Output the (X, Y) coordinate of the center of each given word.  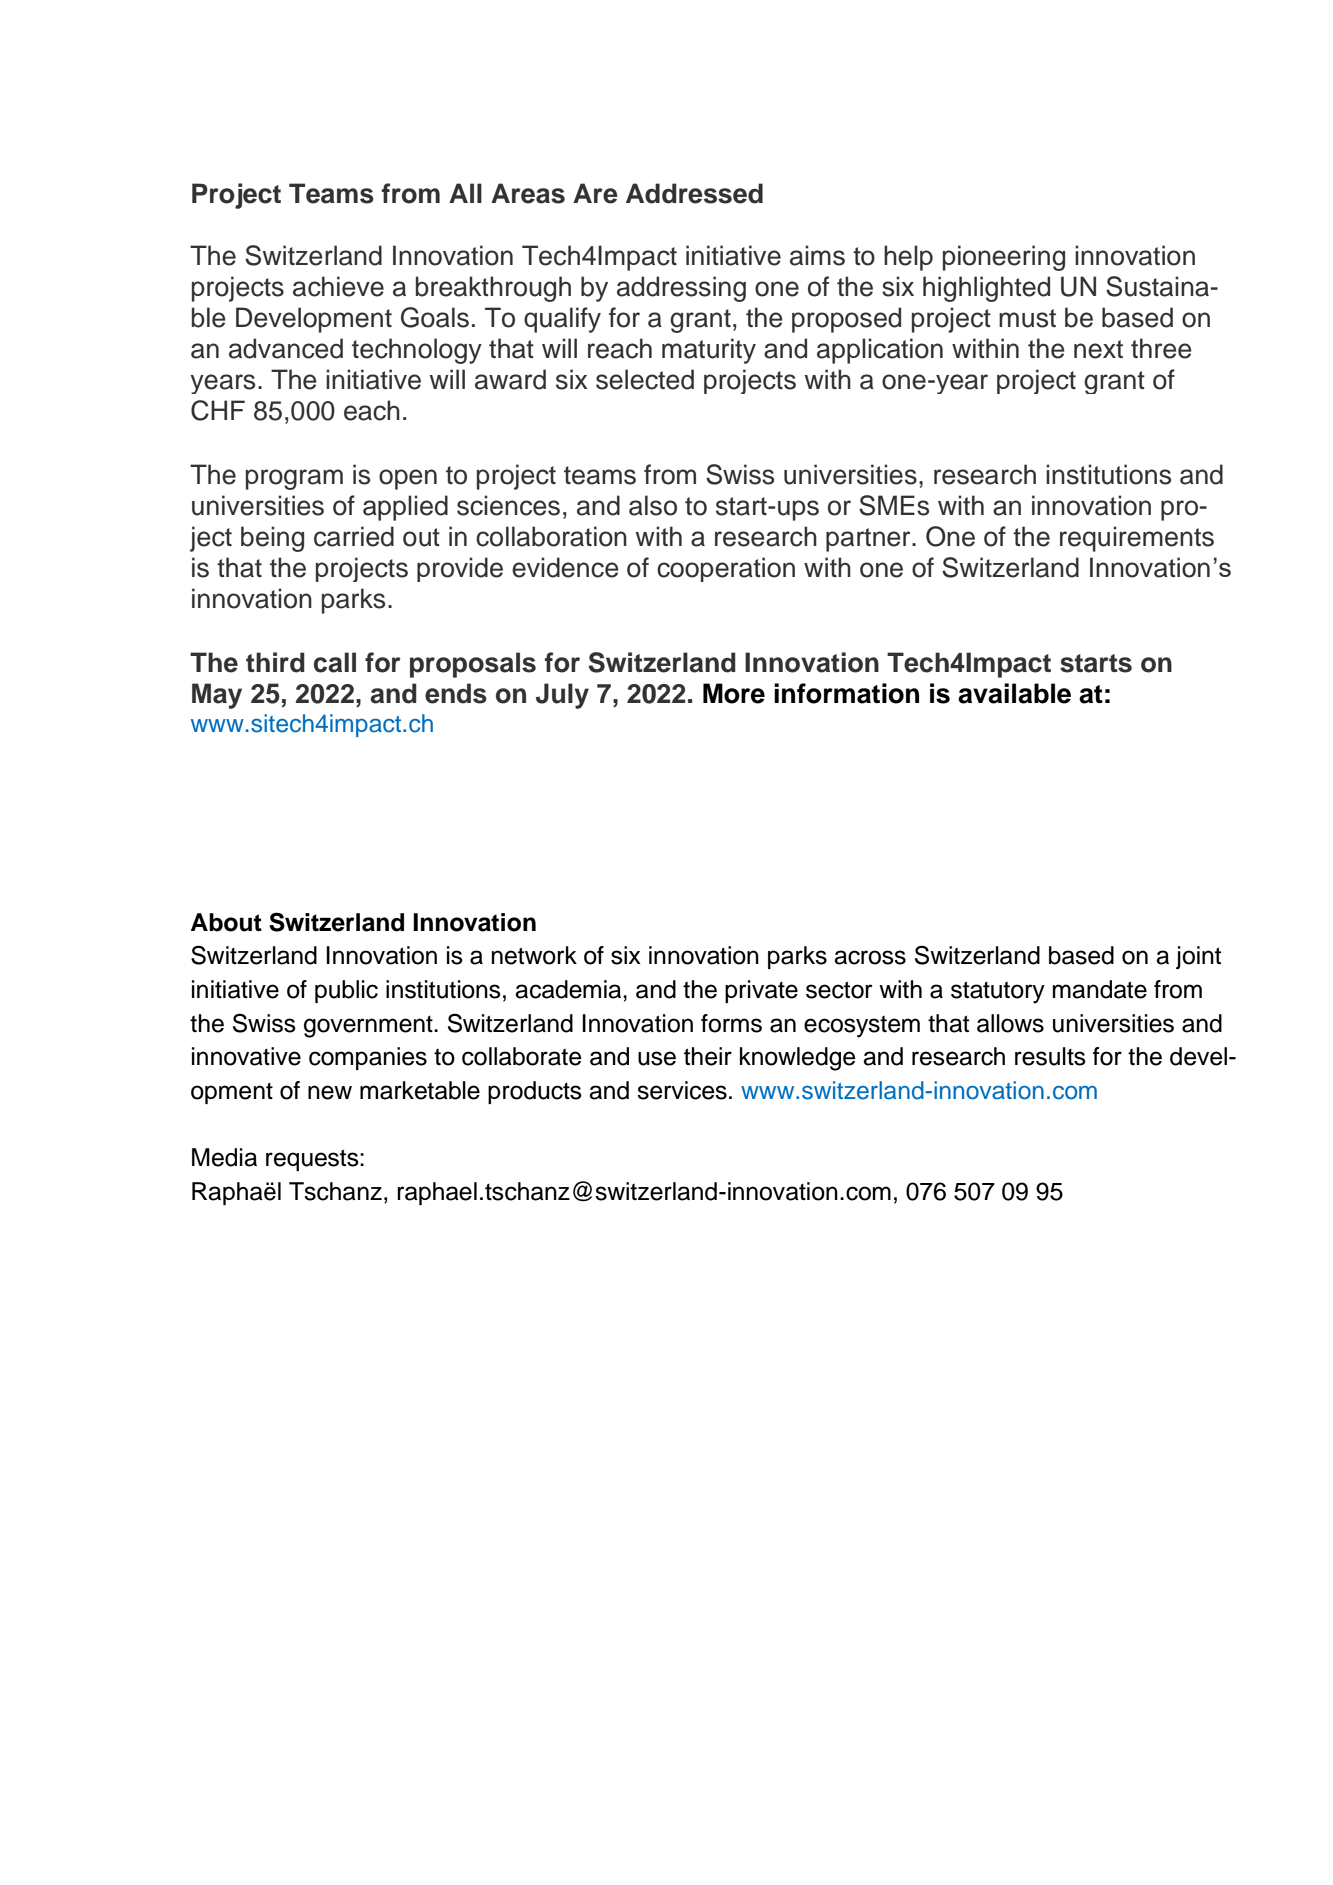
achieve (338, 286)
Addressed (694, 193)
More (734, 693)
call (335, 662)
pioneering (1004, 258)
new (330, 1092)
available (1014, 693)
